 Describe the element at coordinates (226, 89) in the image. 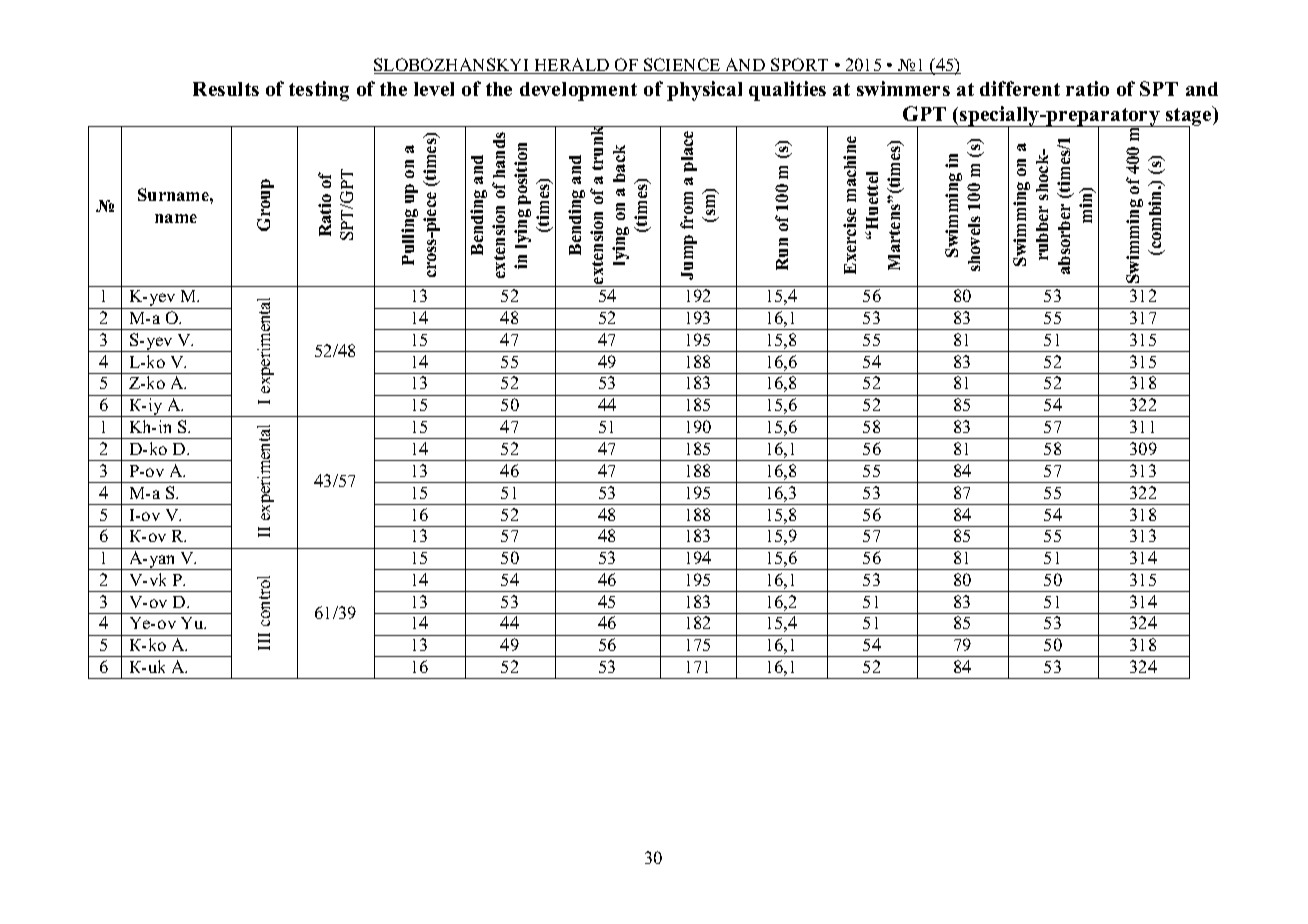

I see `Results` at that location.
